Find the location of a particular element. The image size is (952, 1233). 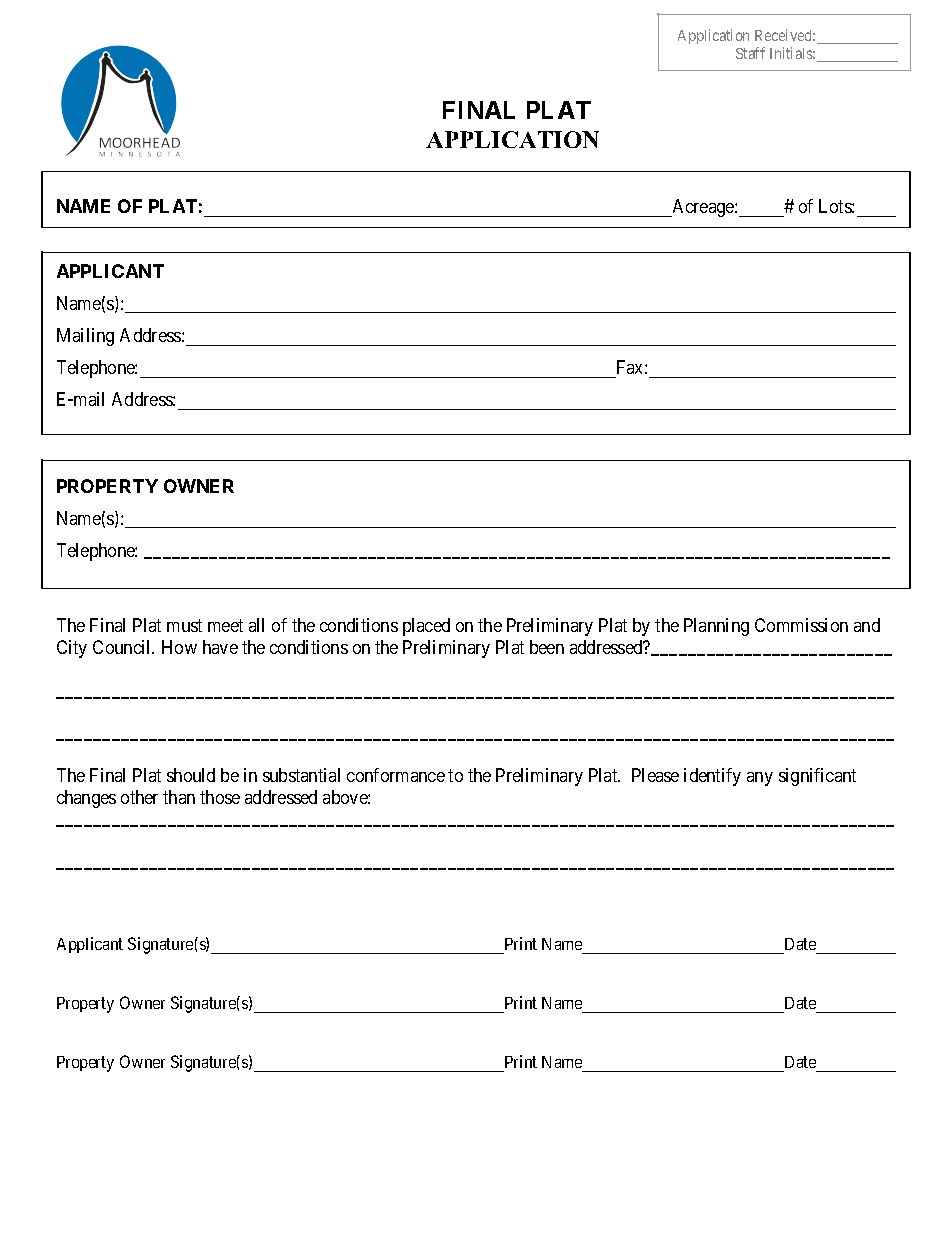

placed is located at coordinates (426, 627).
